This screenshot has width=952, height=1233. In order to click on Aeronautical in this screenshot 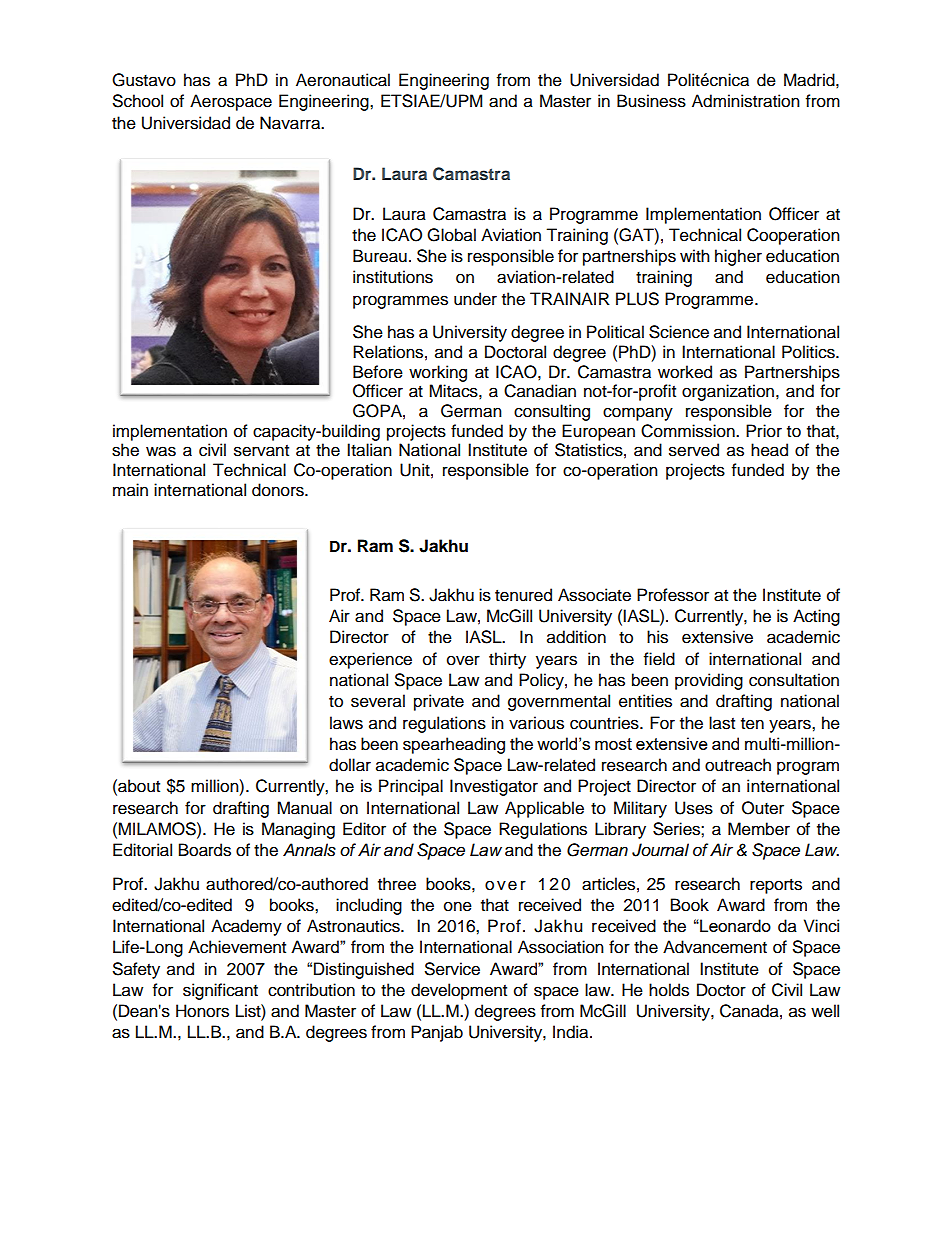, I will do `click(343, 80)`.
